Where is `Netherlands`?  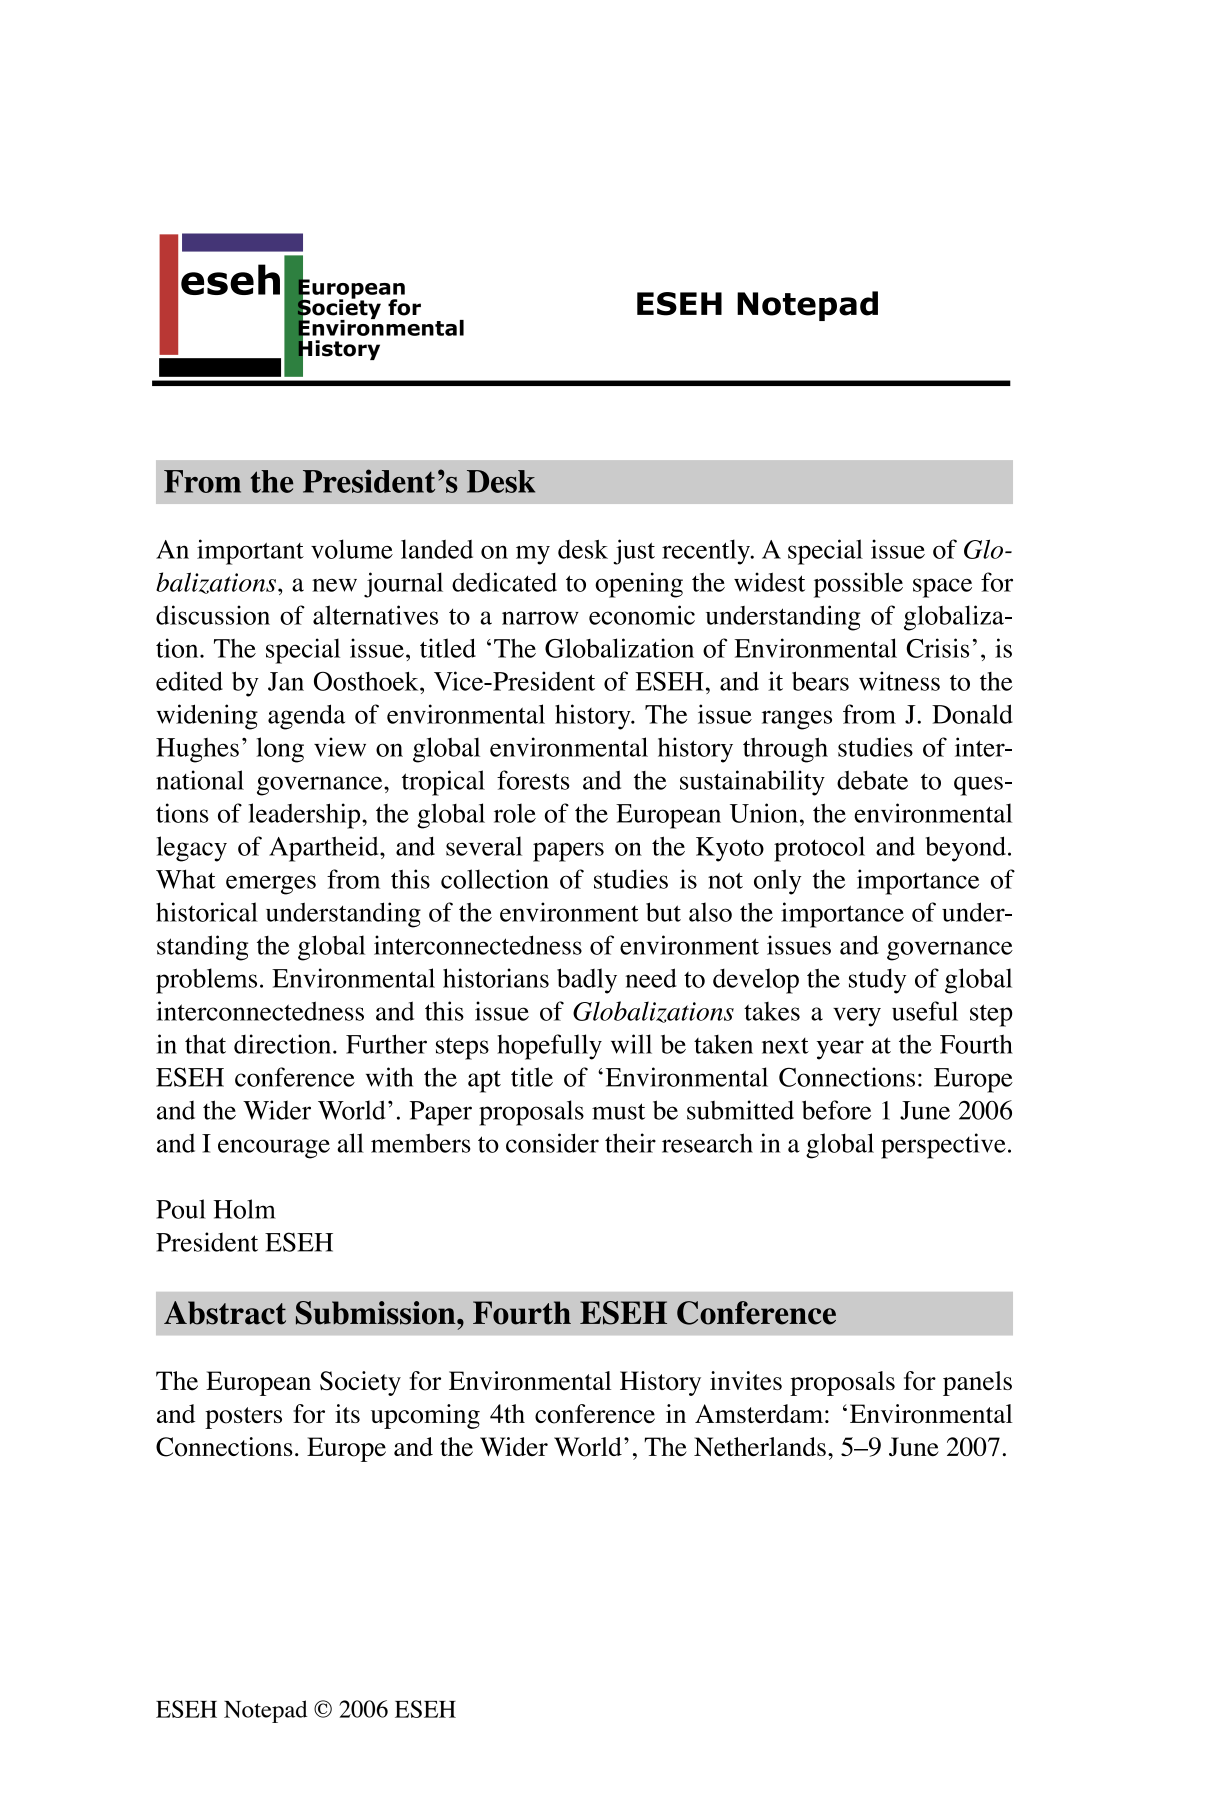 Netherlands is located at coordinates (760, 1446).
